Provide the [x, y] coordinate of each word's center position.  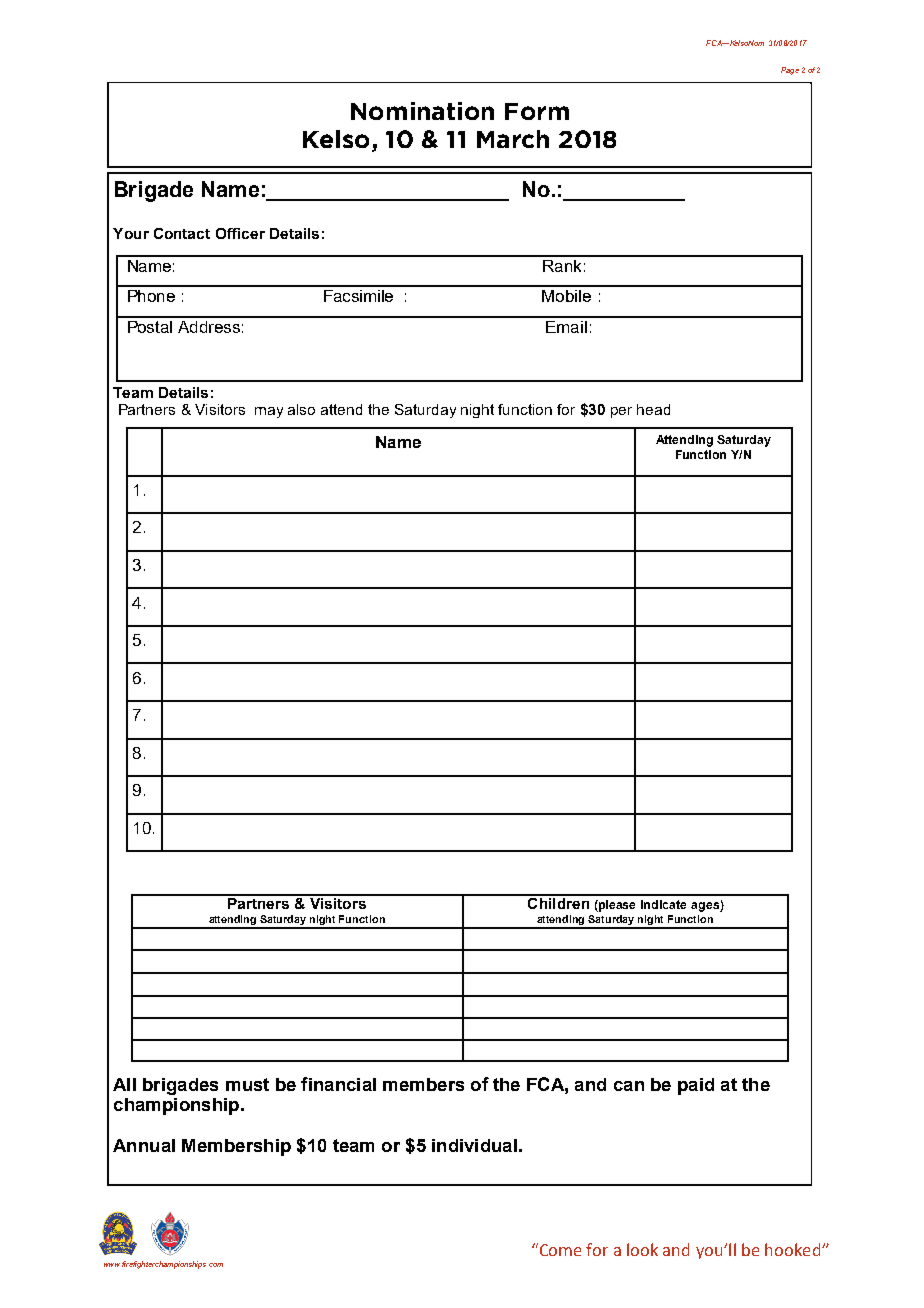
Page [790, 71]
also [301, 409]
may [269, 412]
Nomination [422, 111]
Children [558, 902]
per [621, 412]
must [247, 1084]
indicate [663, 904]
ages [706, 907]
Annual [144, 1145]
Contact [182, 233]
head [653, 409]
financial [338, 1084]
